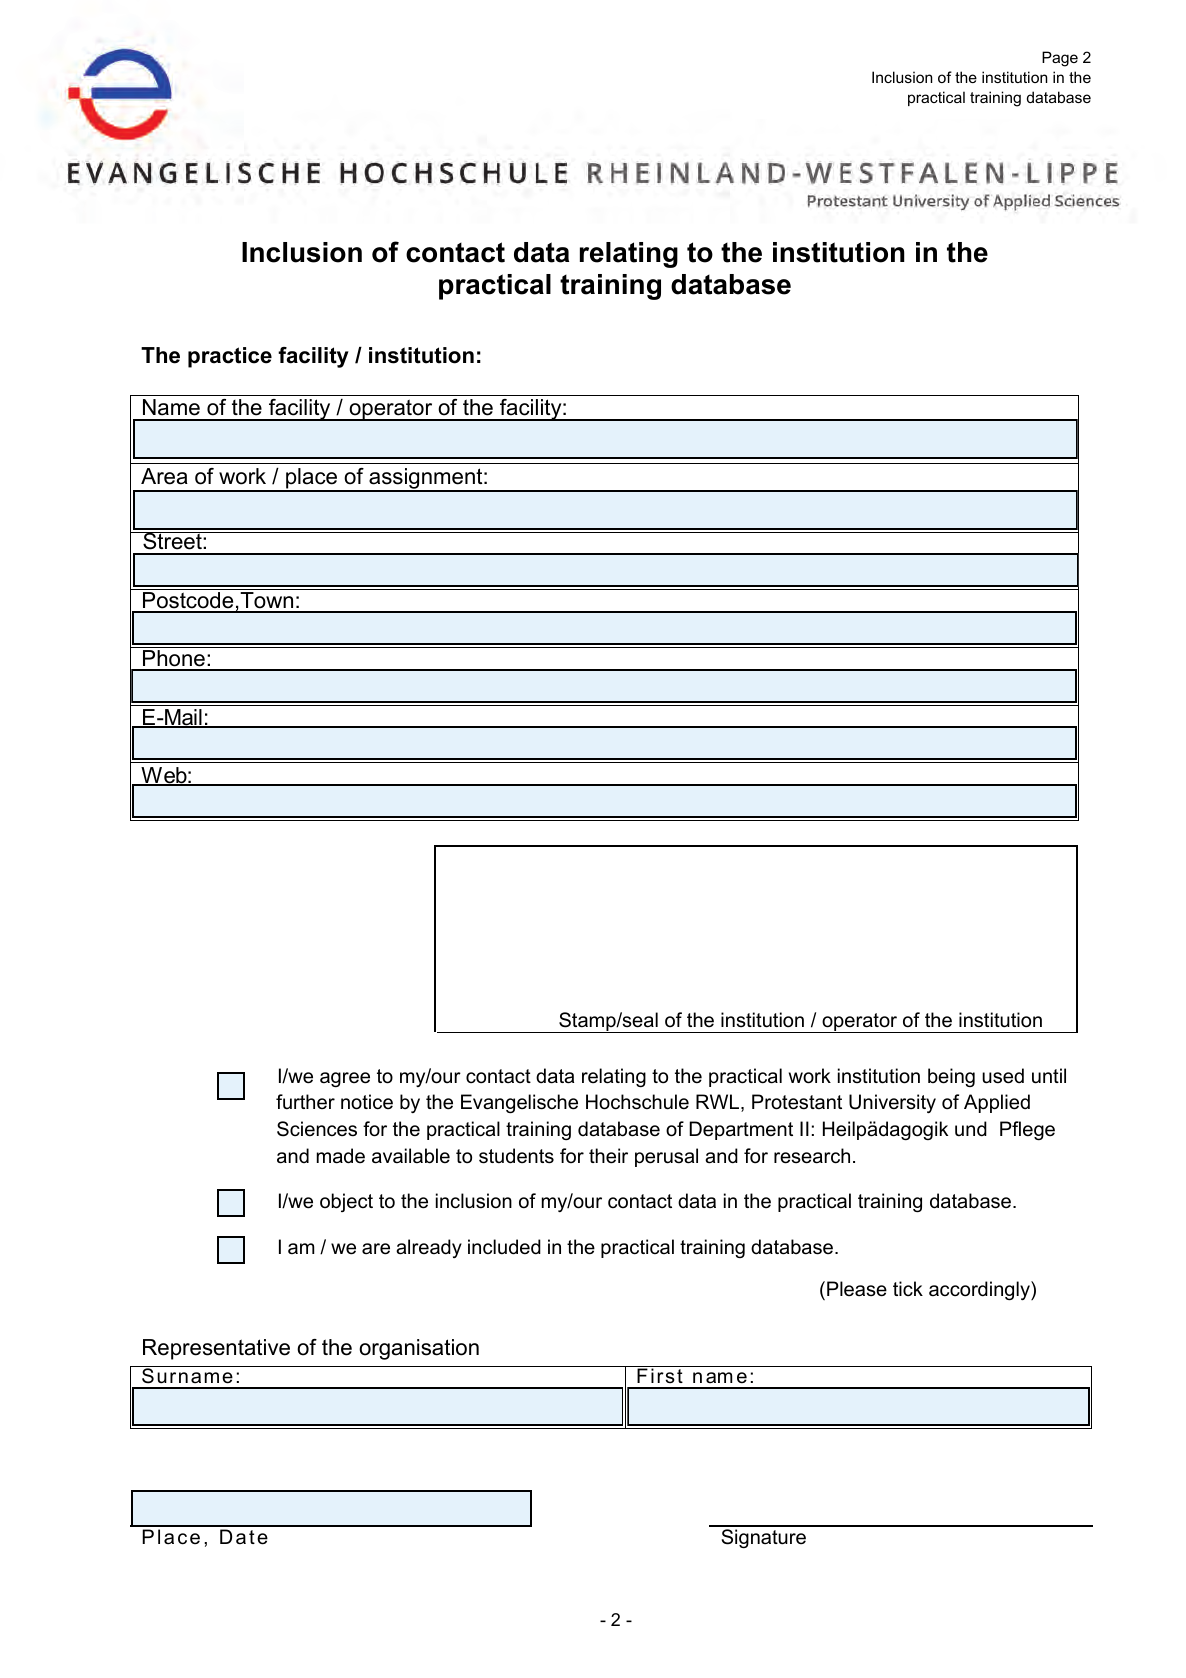 This screenshot has height=1678, width=1186. Describe the element at coordinates (504, 1247) in the screenshot. I see `included` at that location.
